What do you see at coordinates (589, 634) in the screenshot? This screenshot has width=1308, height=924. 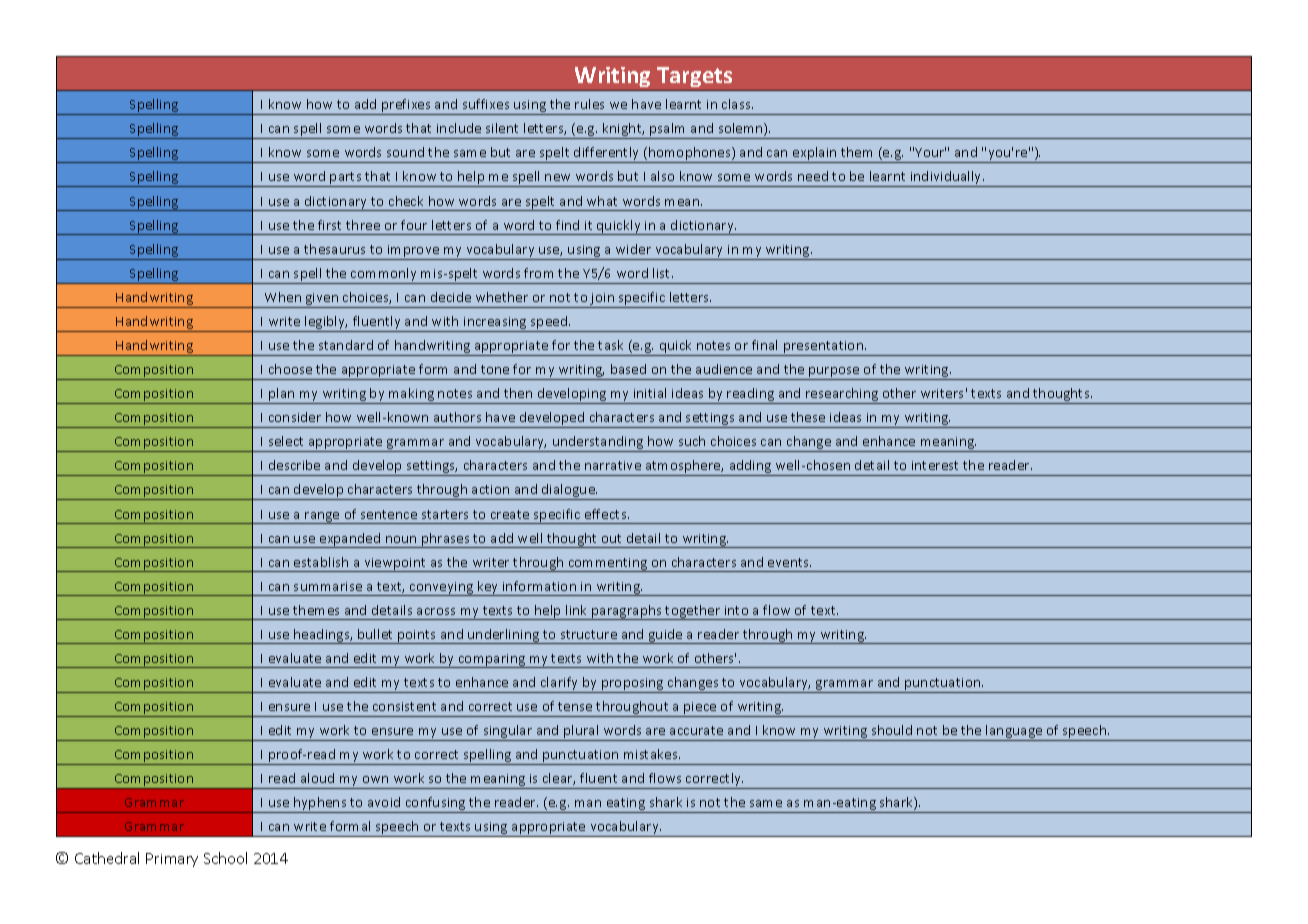 I see `structure` at bounding box center [589, 634].
